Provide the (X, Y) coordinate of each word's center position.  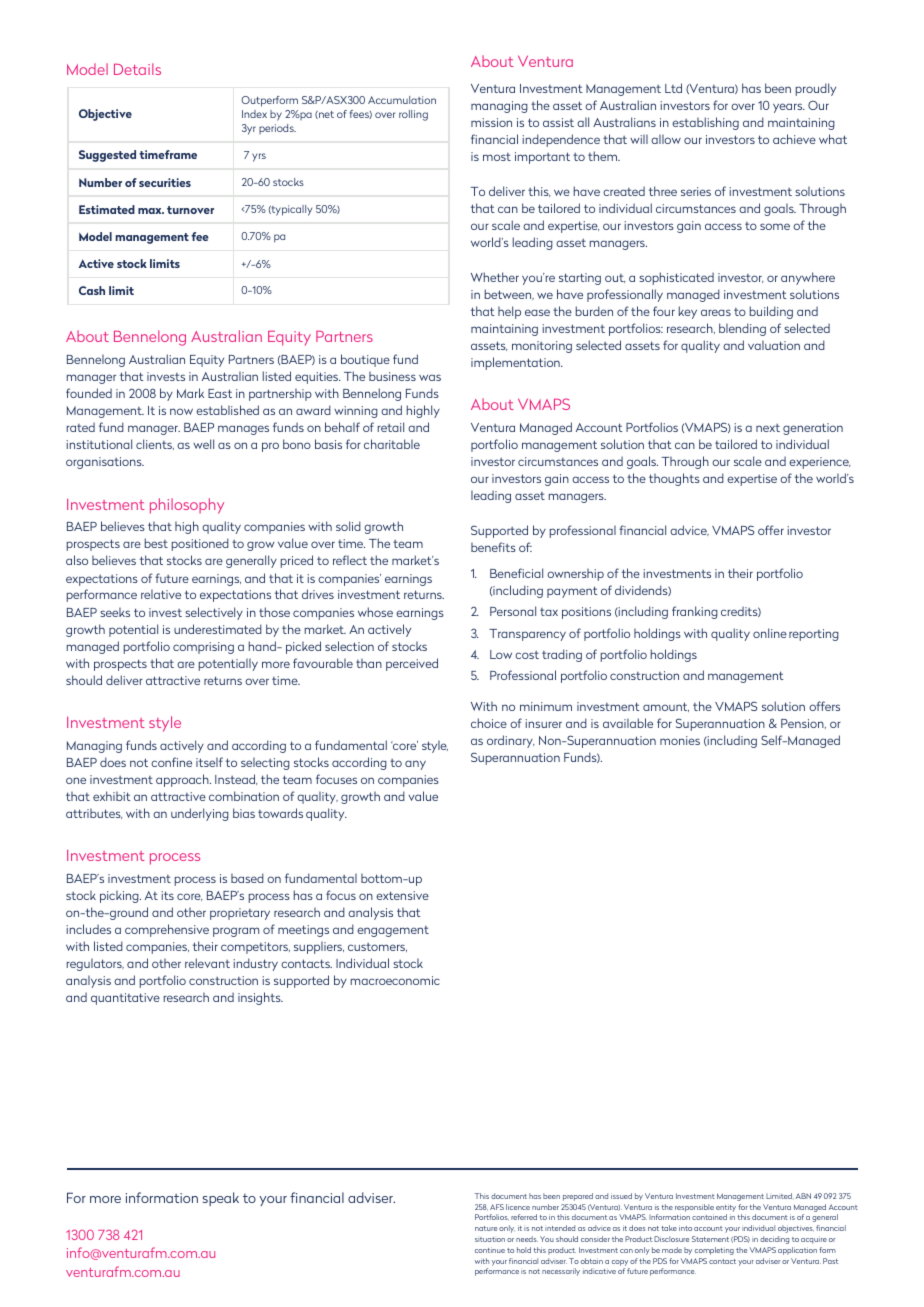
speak (221, 1199)
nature (486, 1228)
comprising (203, 648)
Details (137, 69)
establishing (705, 123)
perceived (412, 664)
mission (491, 122)
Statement (710, 1239)
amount (666, 707)
